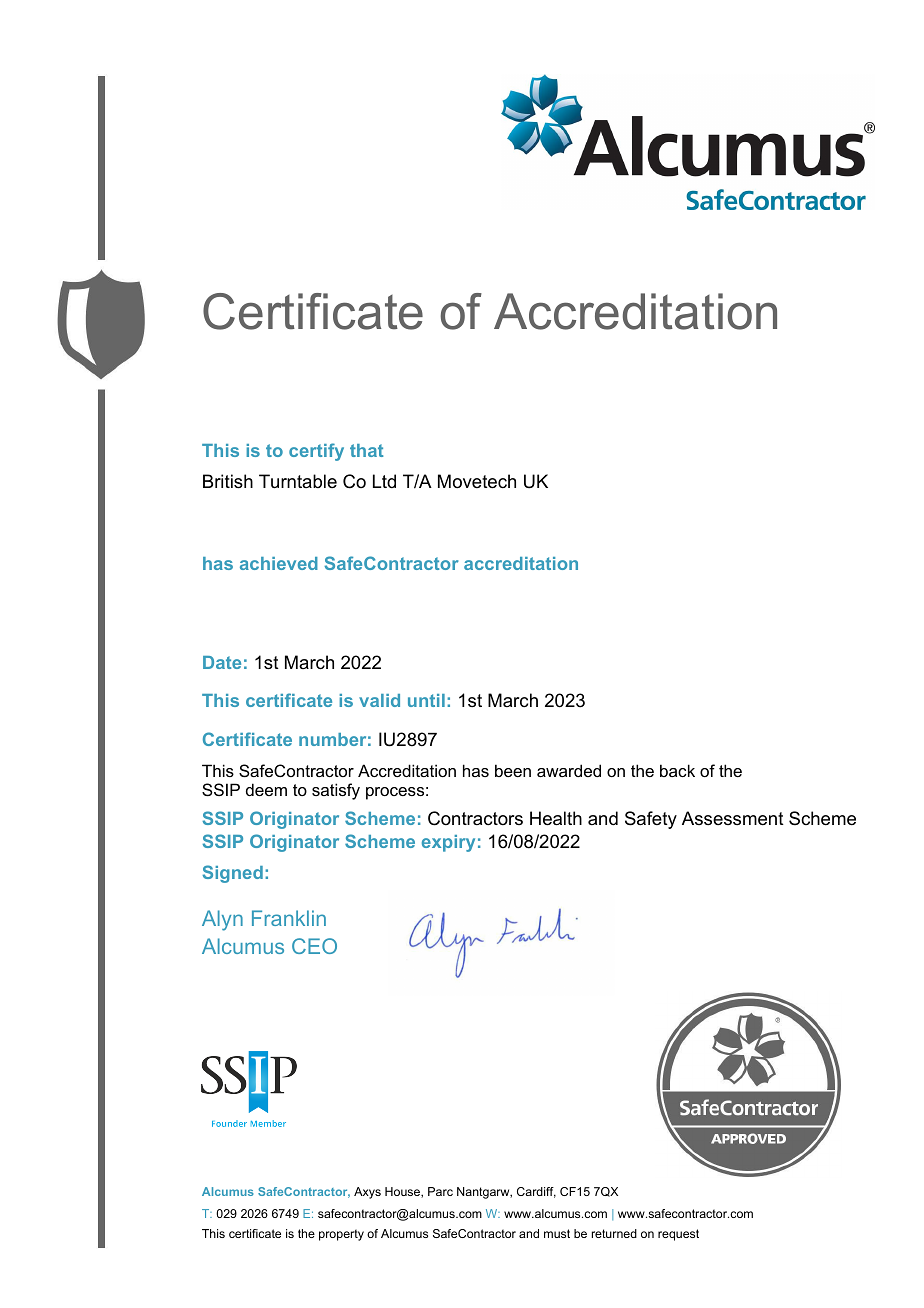 The image size is (924, 1308). What do you see at coordinates (341, 1235) in the screenshot?
I see `property` at bounding box center [341, 1235].
